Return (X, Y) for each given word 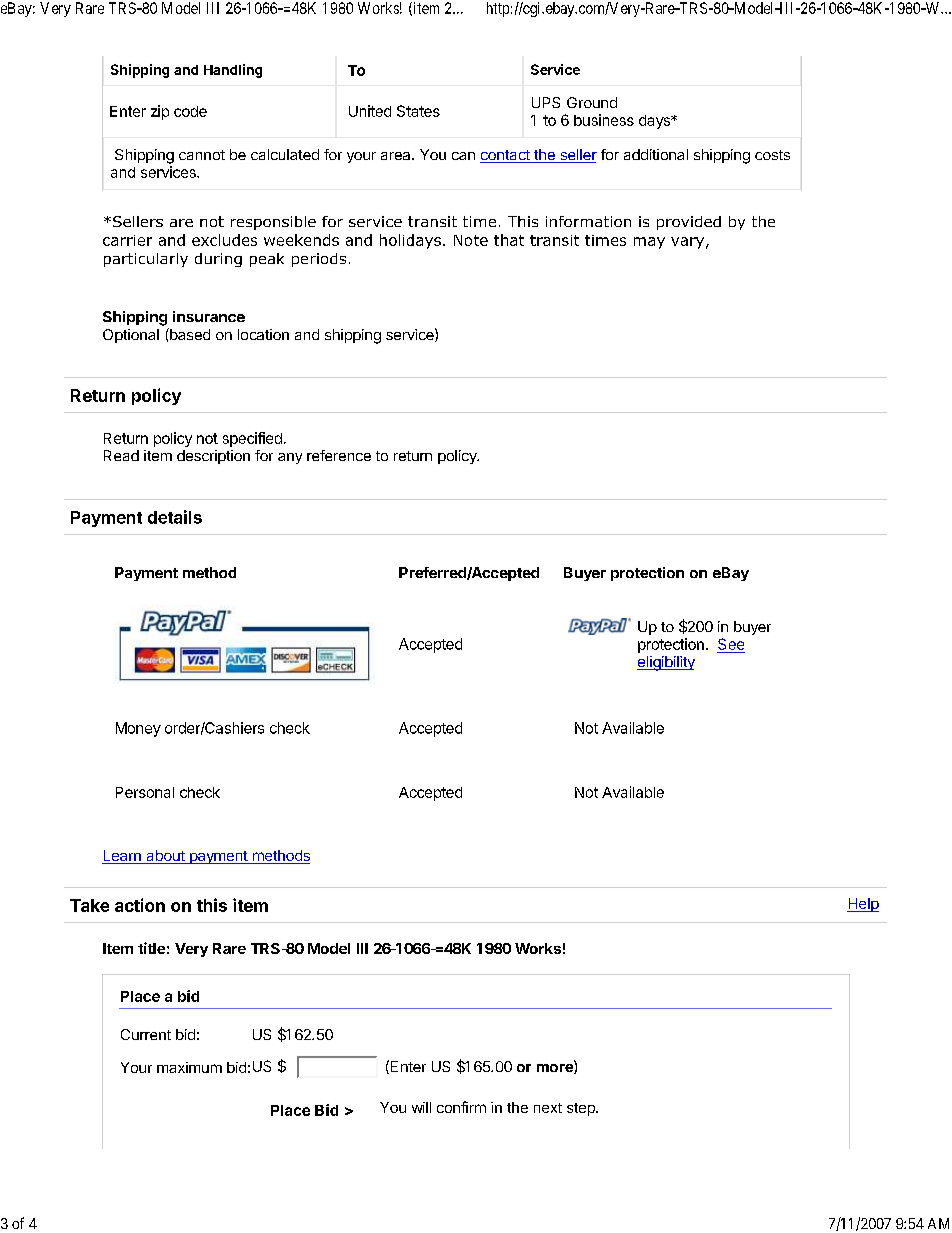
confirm (461, 1107)
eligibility (666, 663)
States (418, 111)
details (175, 517)
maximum (189, 1067)
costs (772, 155)
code (190, 111)
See (731, 644)
